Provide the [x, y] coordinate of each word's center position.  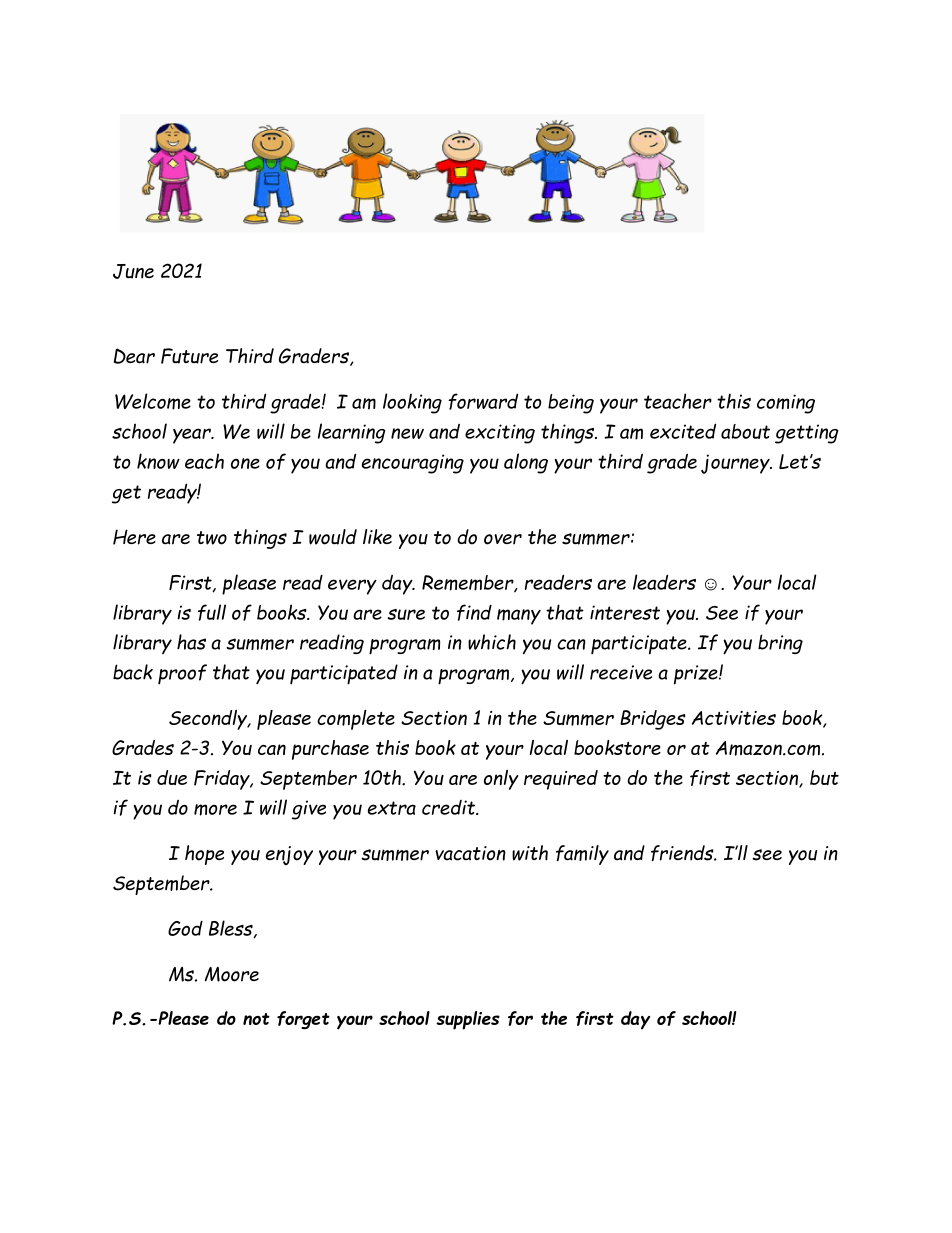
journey [736, 464]
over [503, 539]
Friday [223, 780]
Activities [734, 718]
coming [786, 404]
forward [483, 401]
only [501, 780]
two [212, 538]
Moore [232, 974]
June [133, 271]
